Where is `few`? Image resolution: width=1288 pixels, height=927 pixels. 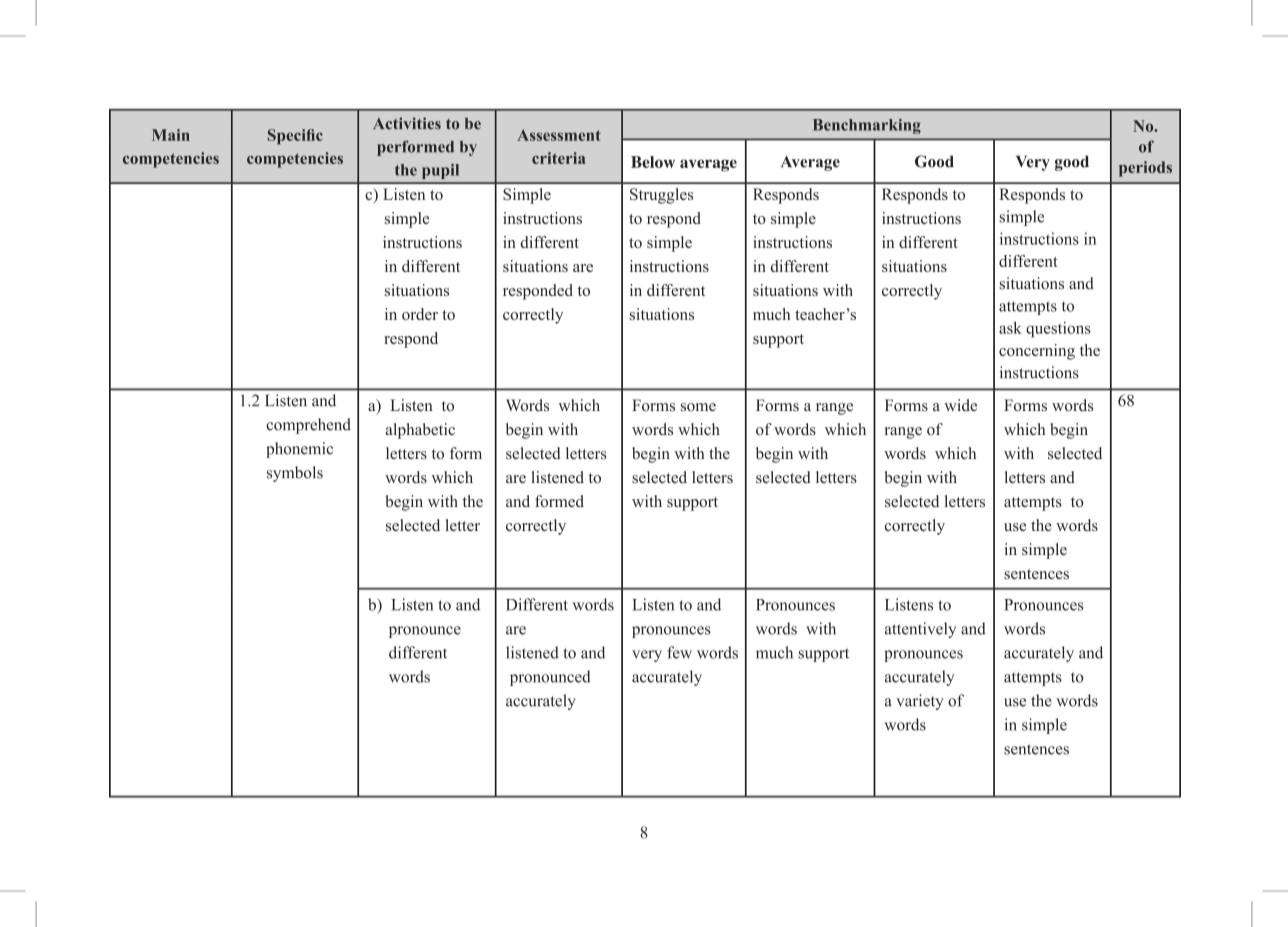
few is located at coordinates (679, 652).
